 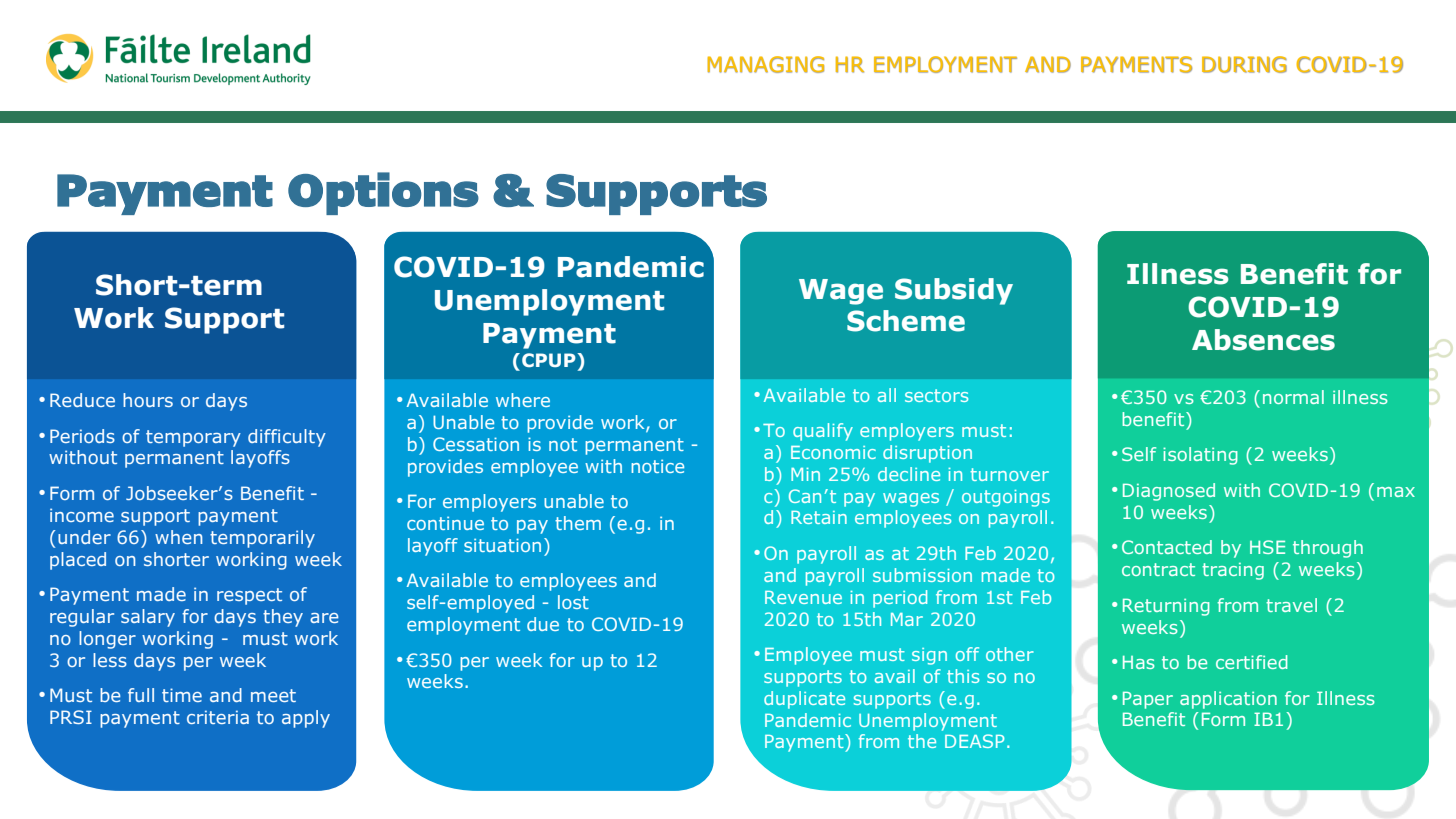 I want to click on MANAGING, so click(x=765, y=64).
